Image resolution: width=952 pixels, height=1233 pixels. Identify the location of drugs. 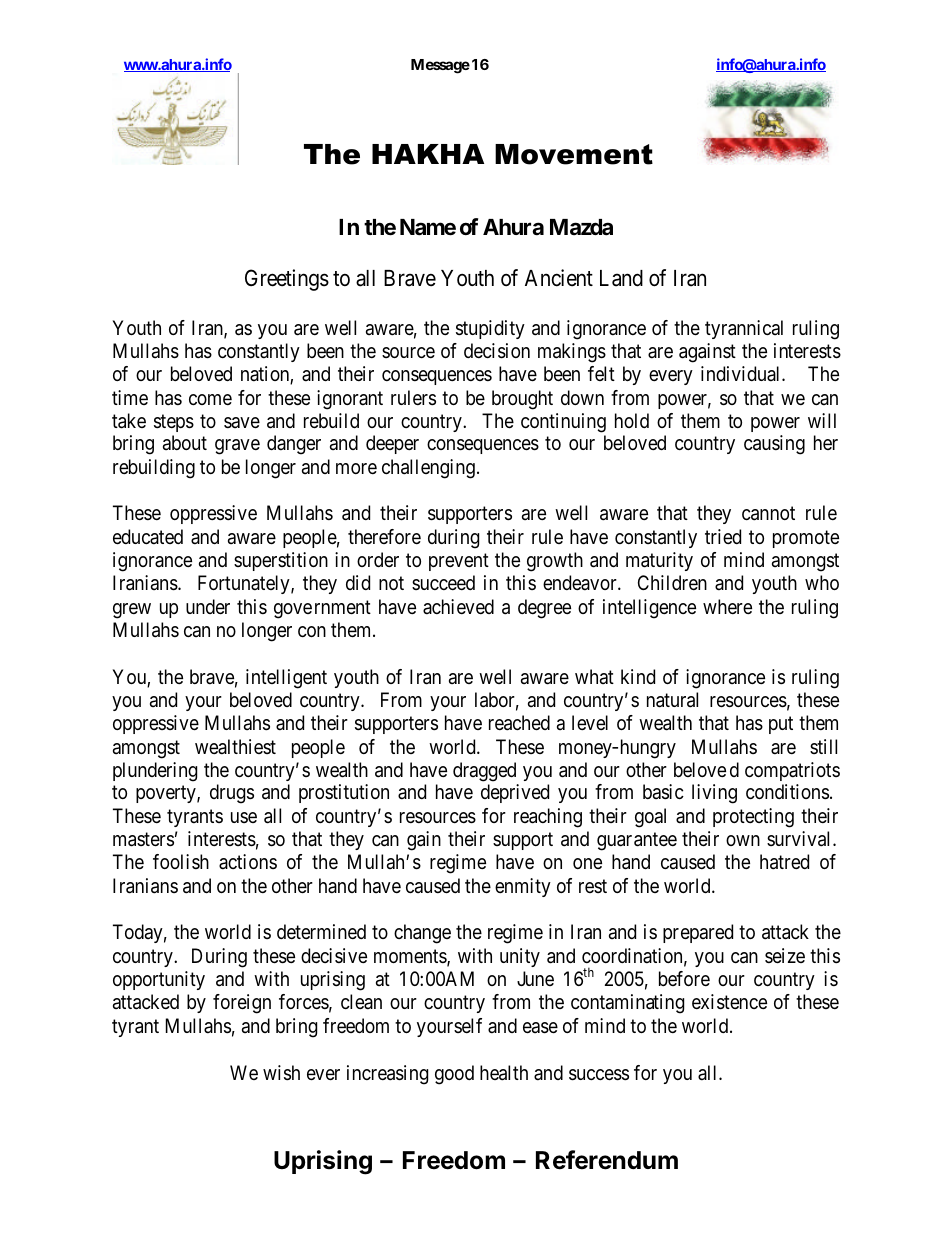
(232, 794).
